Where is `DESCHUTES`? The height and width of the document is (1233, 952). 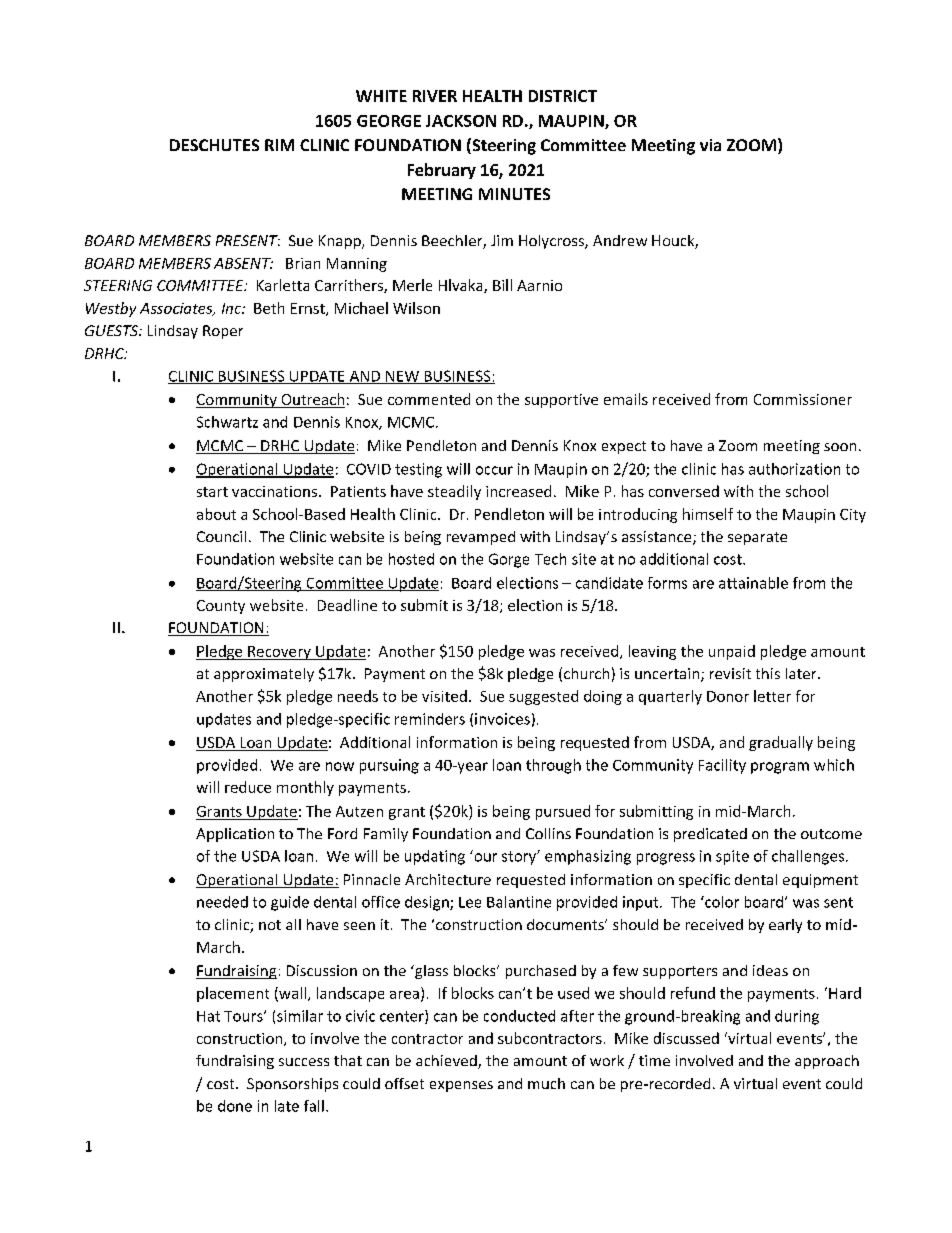
DESCHUTES is located at coordinates (214, 145).
